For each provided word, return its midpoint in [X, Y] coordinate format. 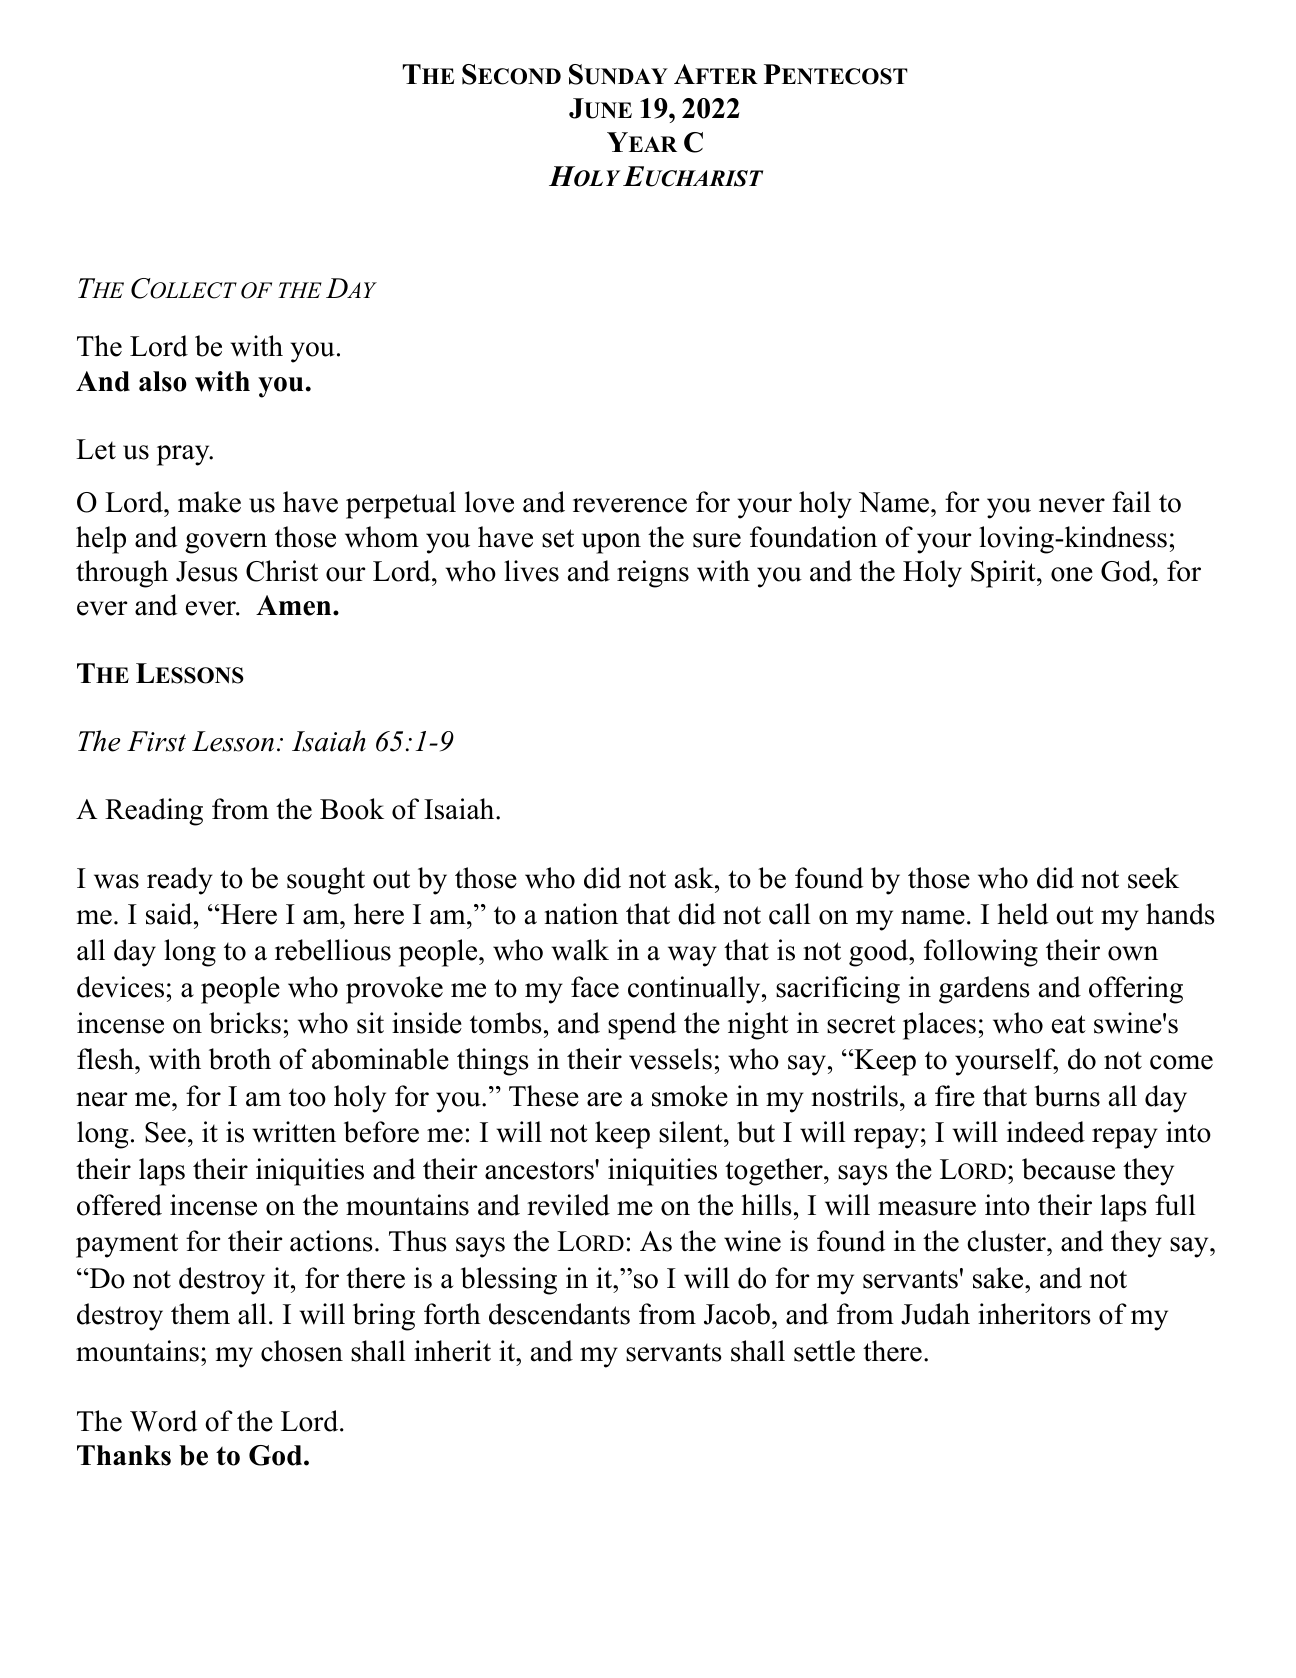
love [489, 502]
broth [240, 1059]
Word [163, 1421]
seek [1153, 878]
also [163, 381]
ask [695, 878]
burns [1067, 1096]
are [604, 1099]
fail [1131, 502]
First [156, 741]
